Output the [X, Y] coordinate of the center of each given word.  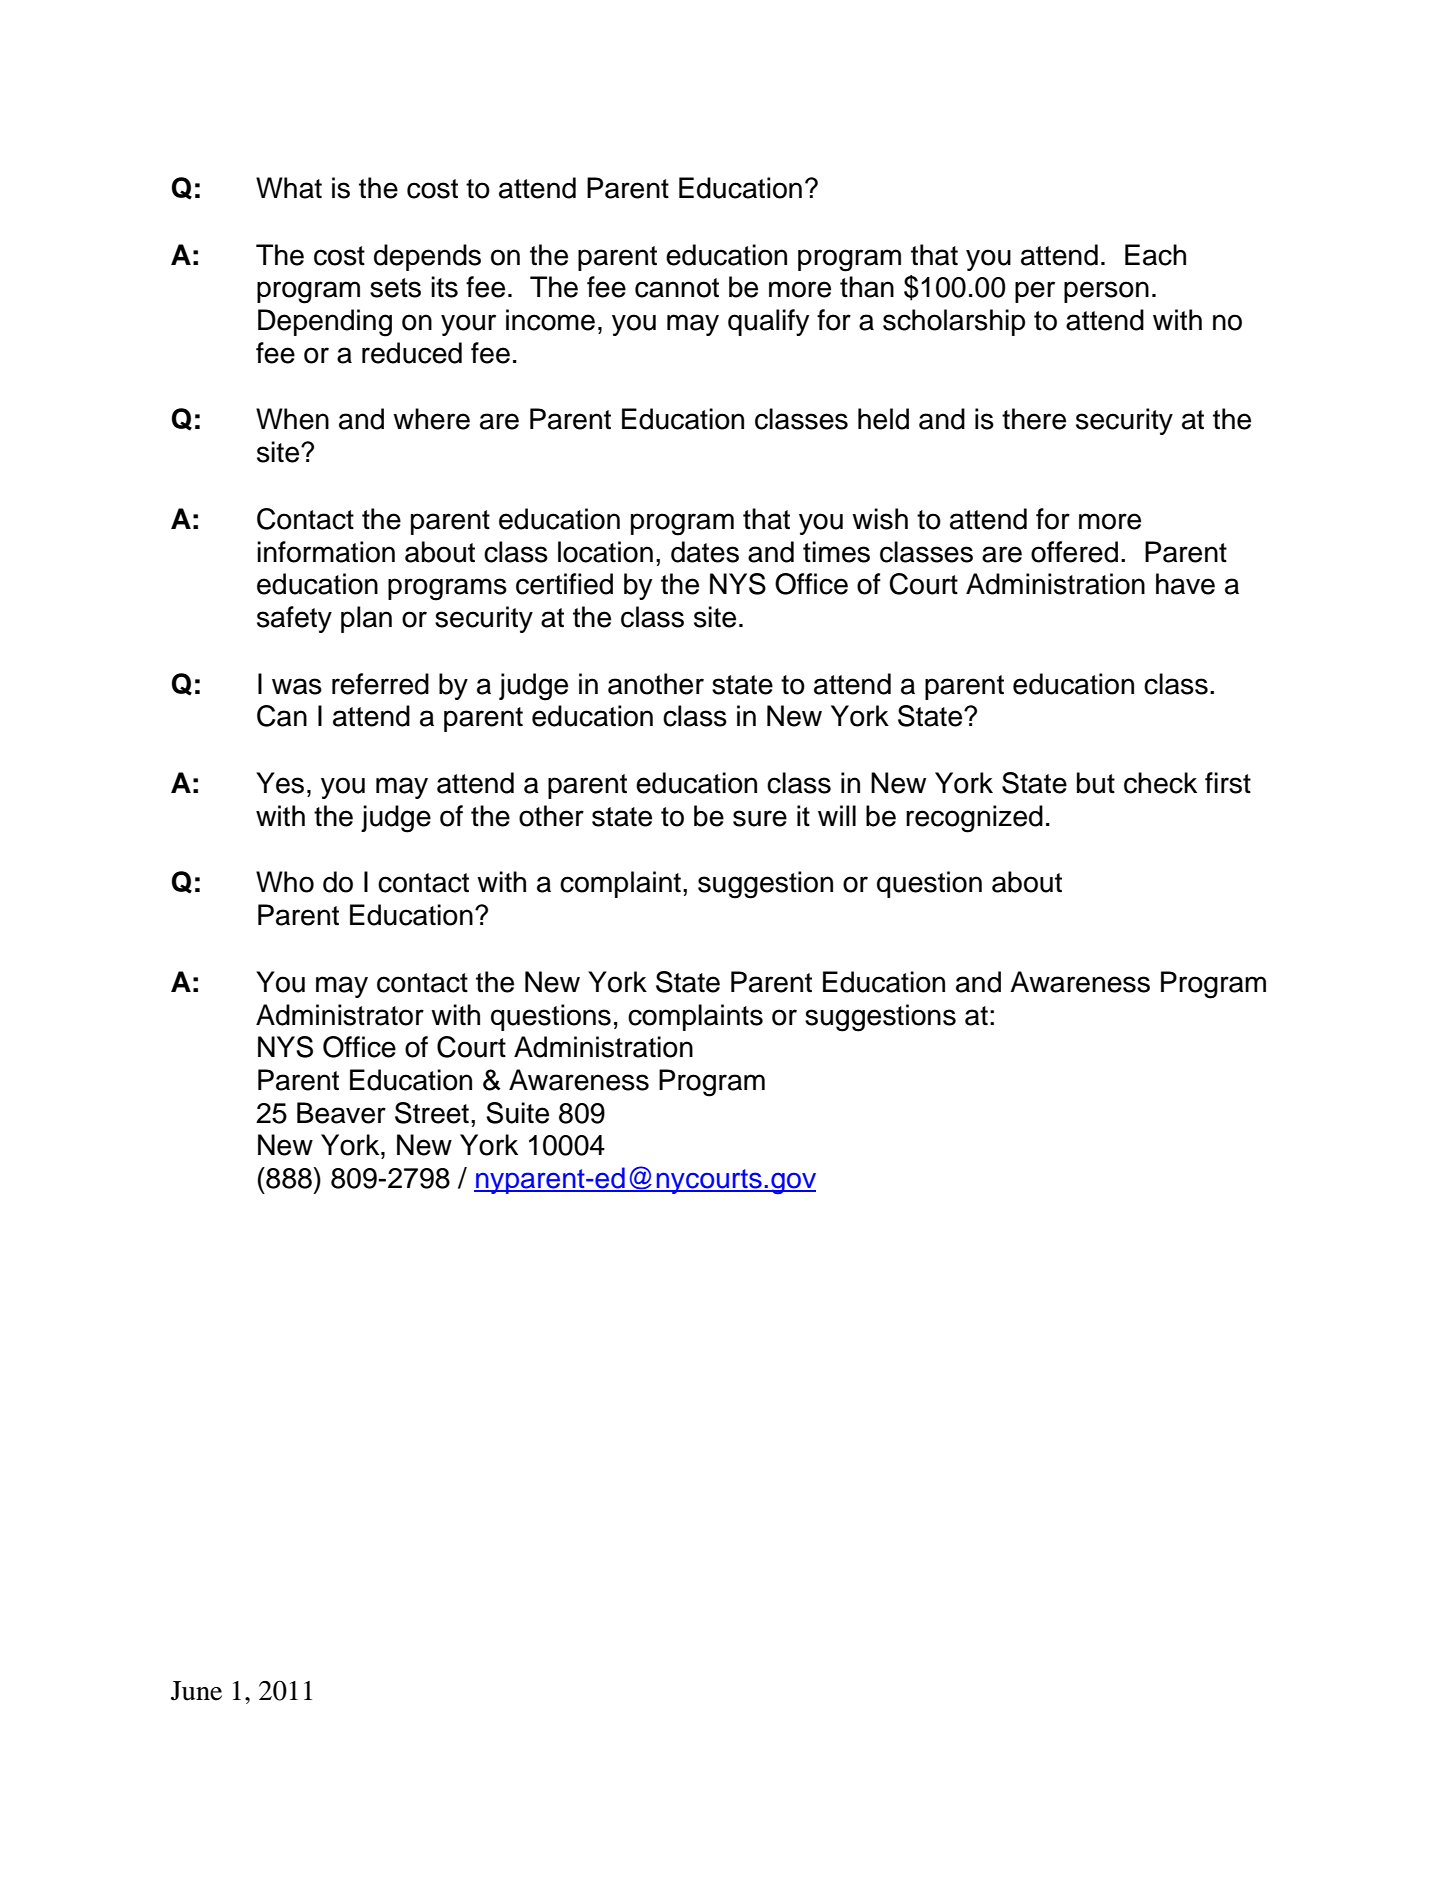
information [326, 552]
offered [1074, 552]
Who [285, 882]
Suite [517, 1113]
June [196, 1691]
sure [760, 818]
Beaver [341, 1113]
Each [1155, 255]
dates [705, 552]
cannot [677, 288]
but [1096, 783]
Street [432, 1113]
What [289, 188]
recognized [974, 819]
